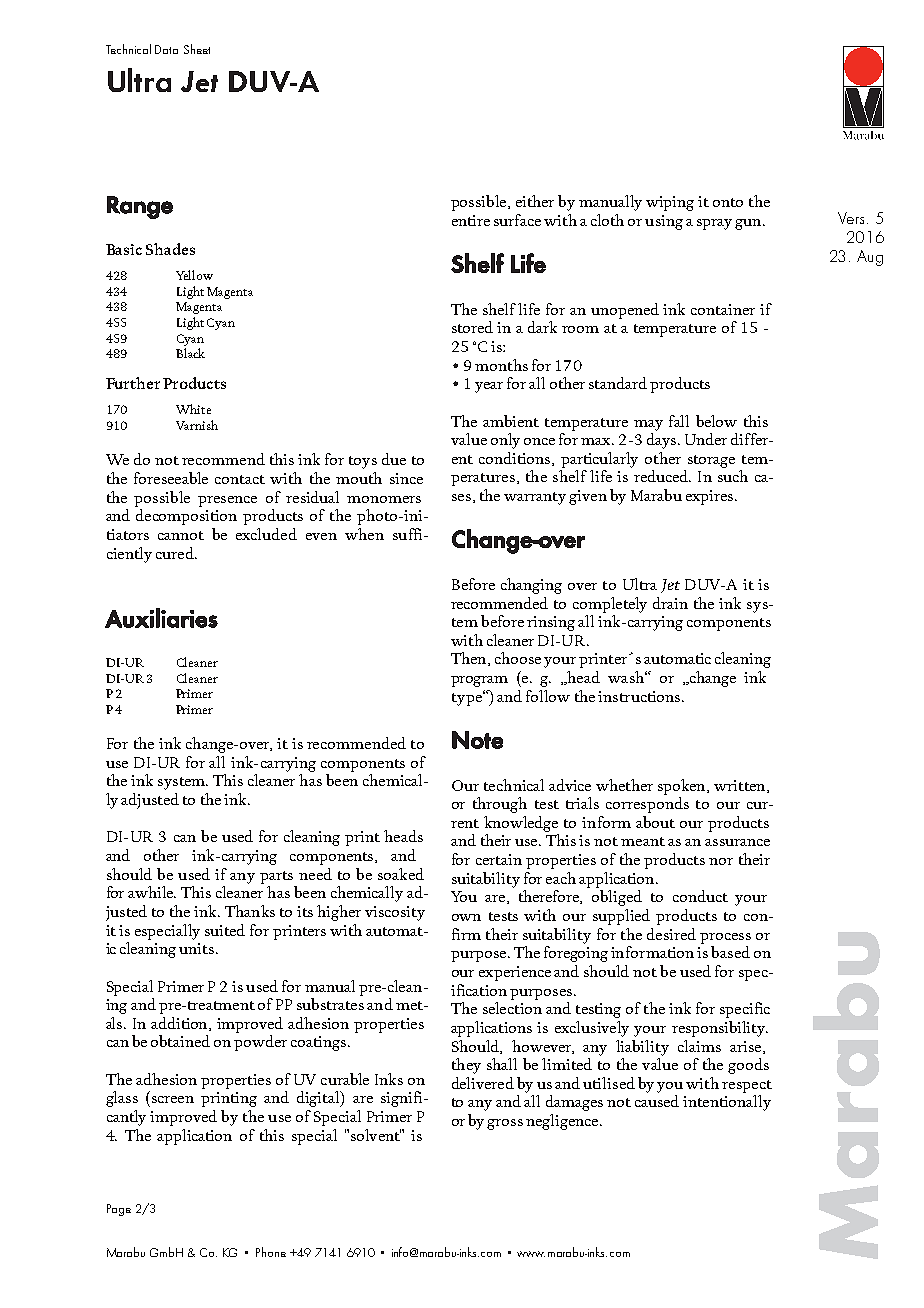 The height and width of the screenshot is (1308, 924). Describe the element at coordinates (670, 203) in the screenshot. I see `wiping` at that location.
